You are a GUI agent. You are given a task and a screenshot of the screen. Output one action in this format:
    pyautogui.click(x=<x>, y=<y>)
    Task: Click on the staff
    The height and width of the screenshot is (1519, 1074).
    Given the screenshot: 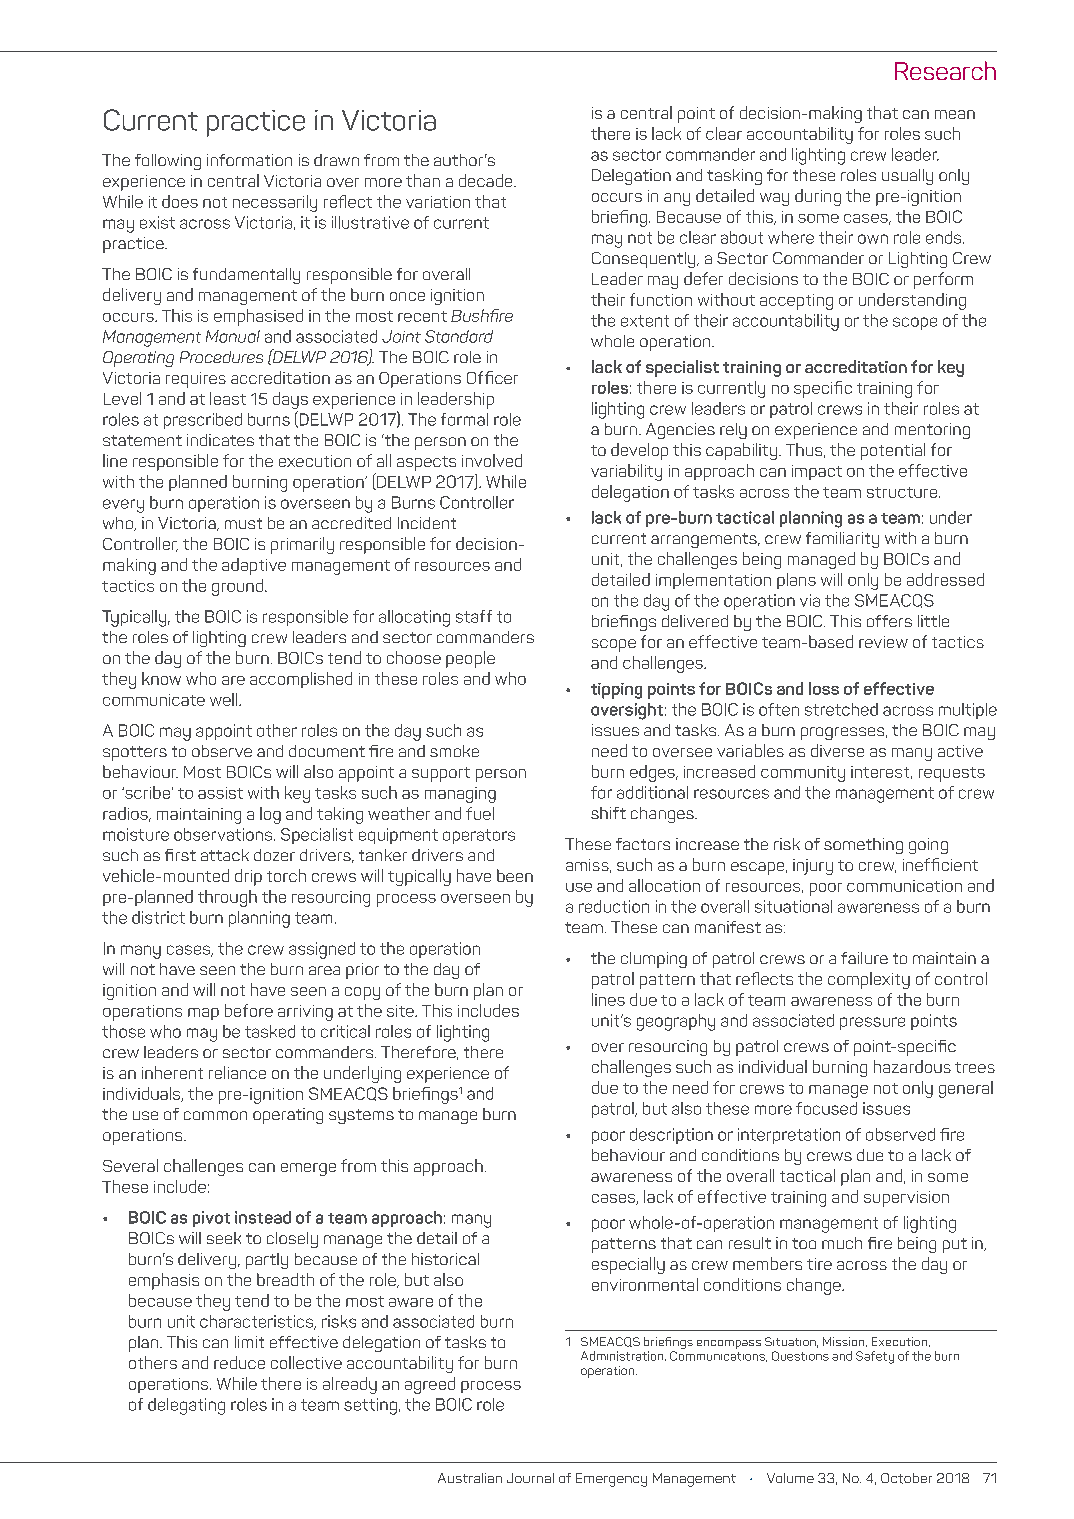 What is the action you would take?
    pyautogui.click(x=474, y=616)
